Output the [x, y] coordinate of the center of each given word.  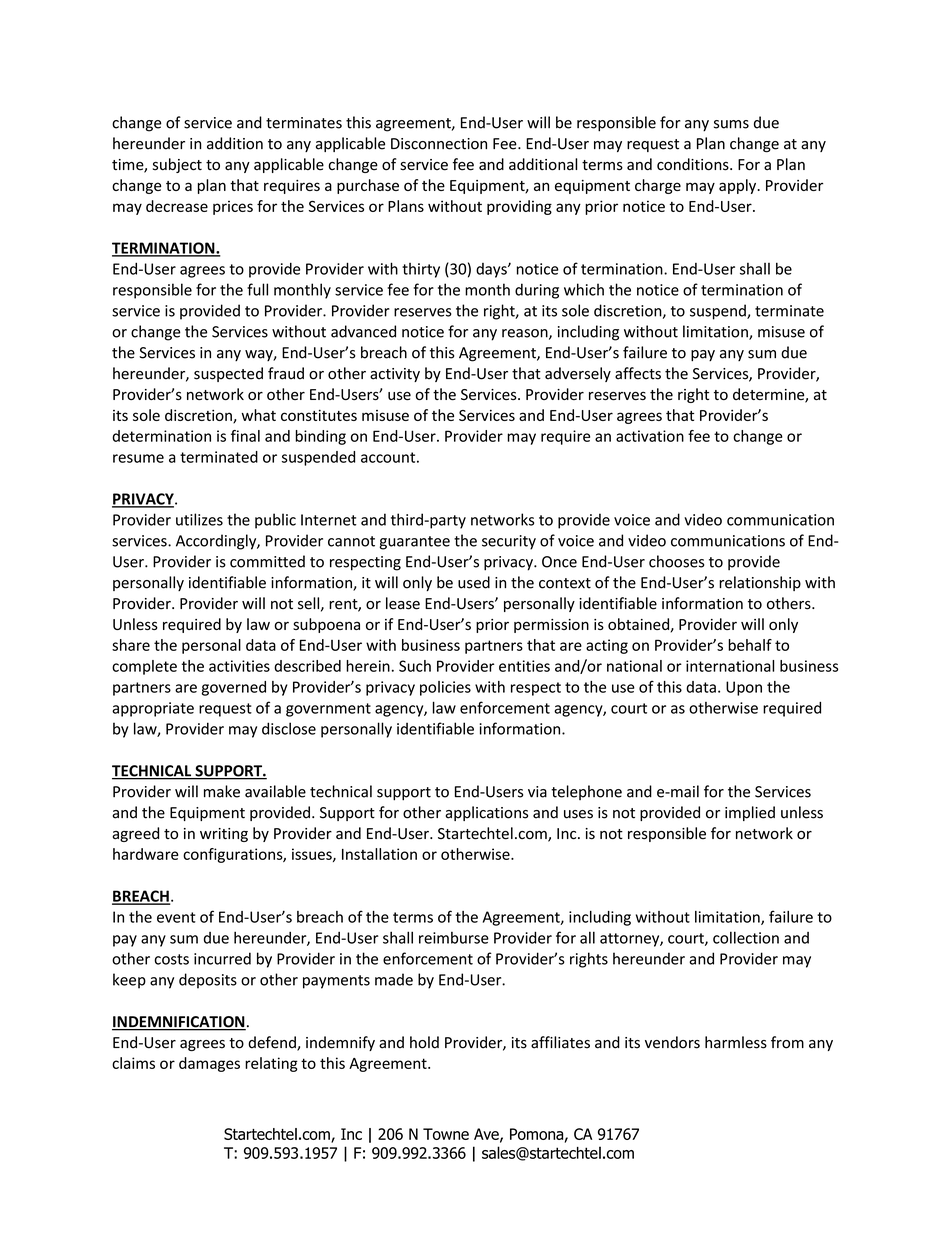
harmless [736, 1042]
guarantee [414, 543]
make [222, 791]
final [245, 436]
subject [177, 165]
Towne [446, 1134]
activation [650, 436]
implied [750, 813]
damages [209, 1064]
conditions [694, 164]
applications [486, 813]
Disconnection [439, 144]
